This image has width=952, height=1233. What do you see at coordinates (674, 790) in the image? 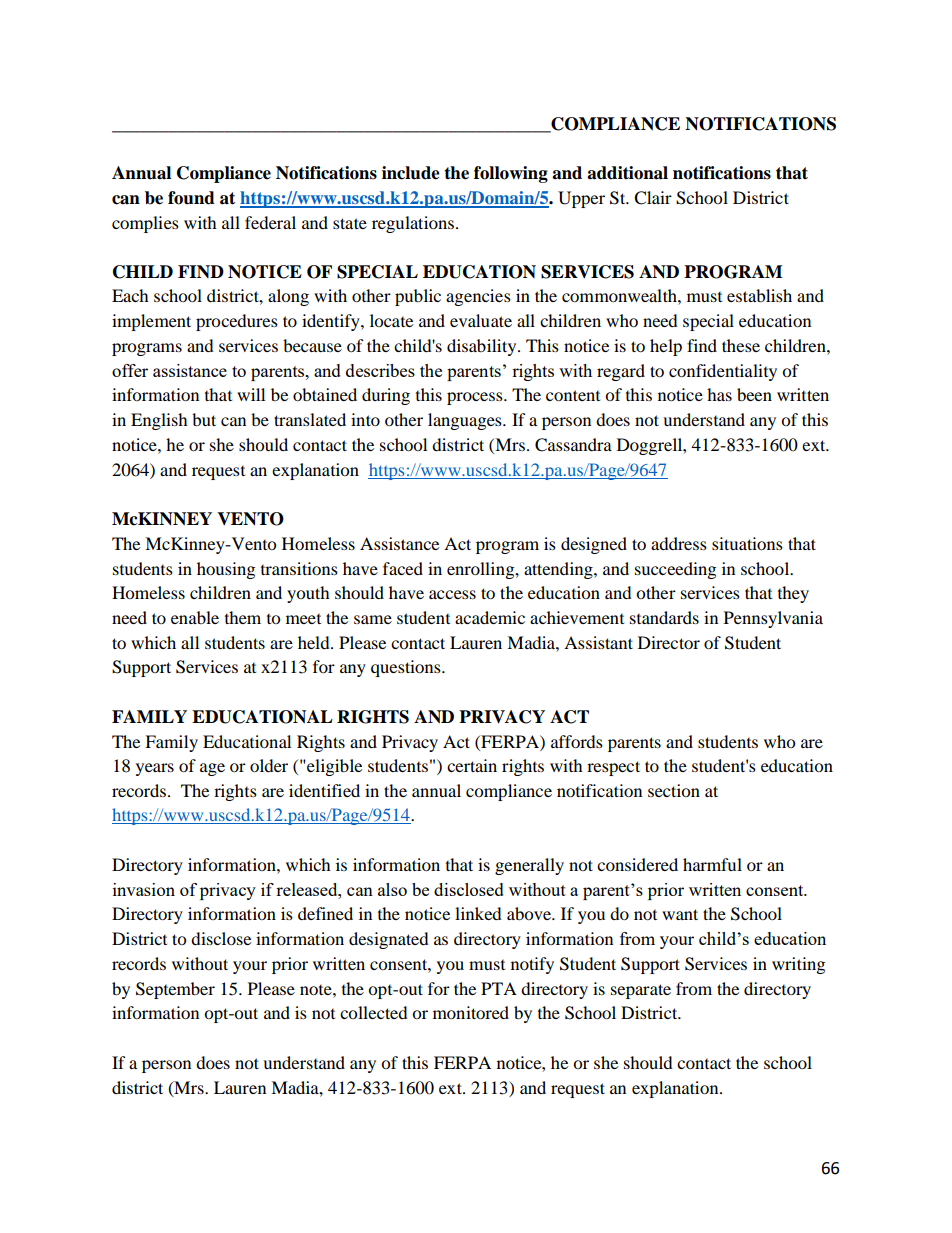
I see `section` at bounding box center [674, 790].
